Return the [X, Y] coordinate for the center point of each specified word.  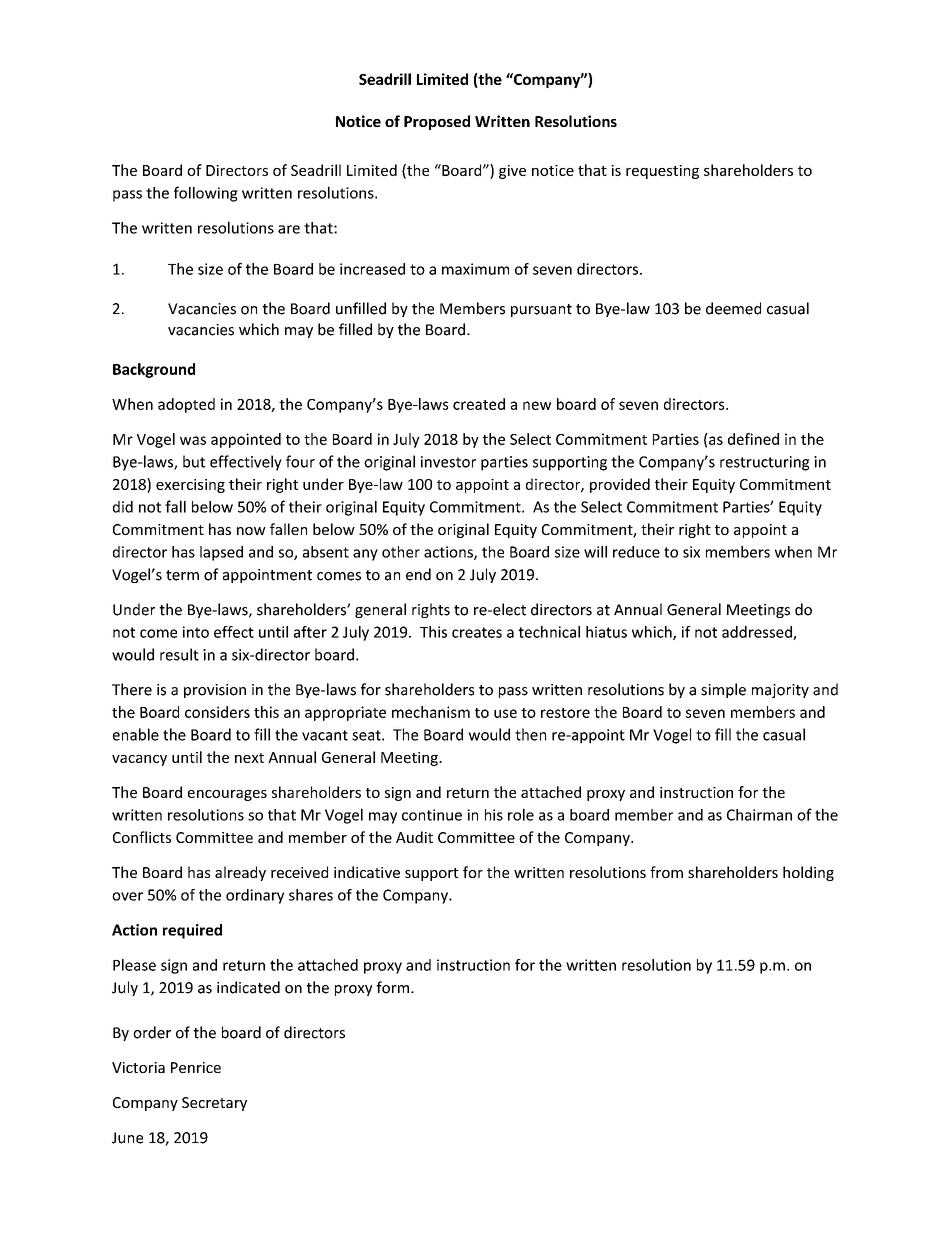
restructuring [765, 463]
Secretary [214, 1104]
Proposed [437, 122]
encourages [227, 795]
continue [432, 815]
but [194, 461]
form [392, 987]
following [206, 194]
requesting [662, 172]
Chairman [759, 815]
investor [448, 462]
